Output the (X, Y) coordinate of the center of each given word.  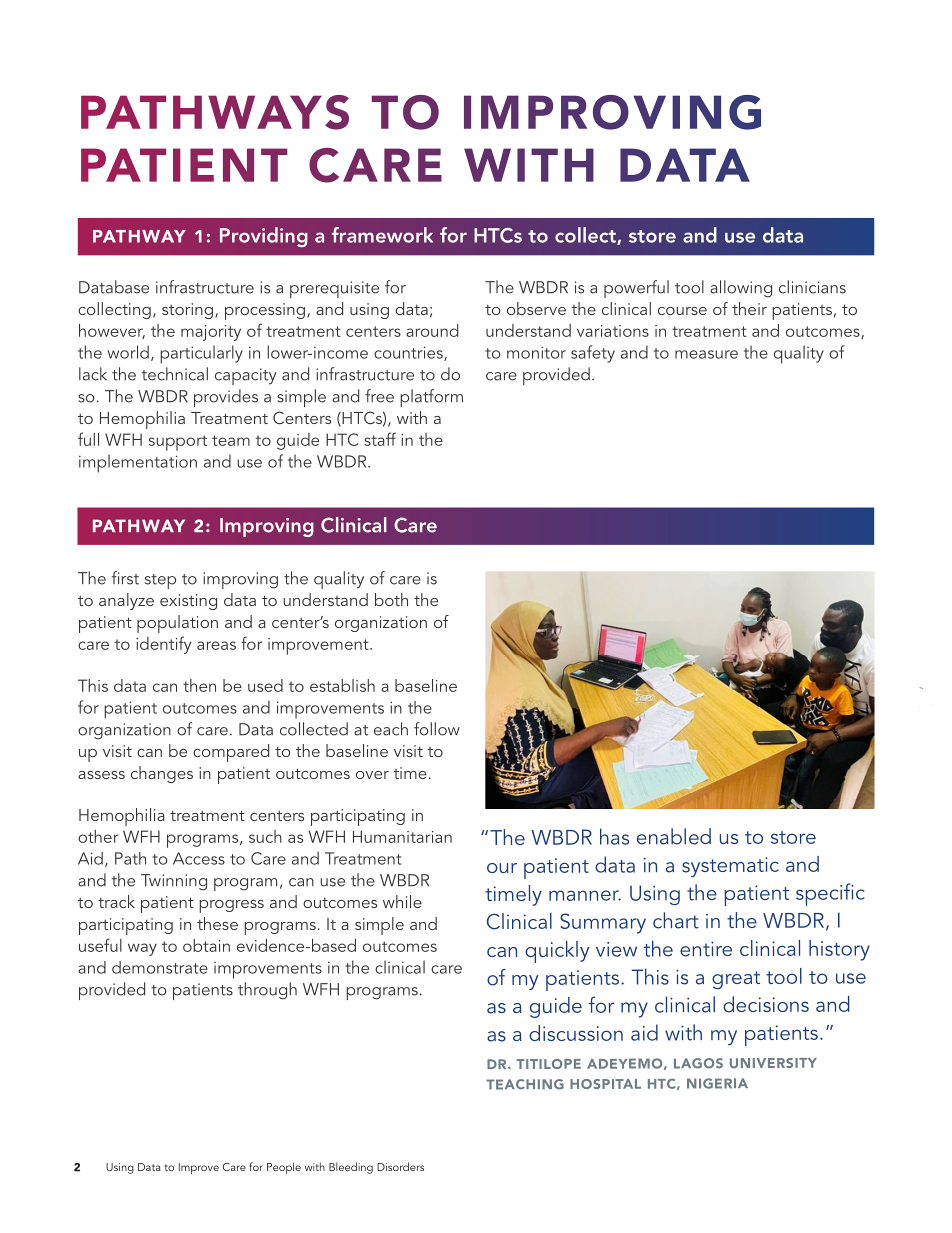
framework (382, 235)
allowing (741, 289)
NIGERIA (717, 1083)
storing (187, 311)
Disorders (400, 1166)
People (284, 1168)
